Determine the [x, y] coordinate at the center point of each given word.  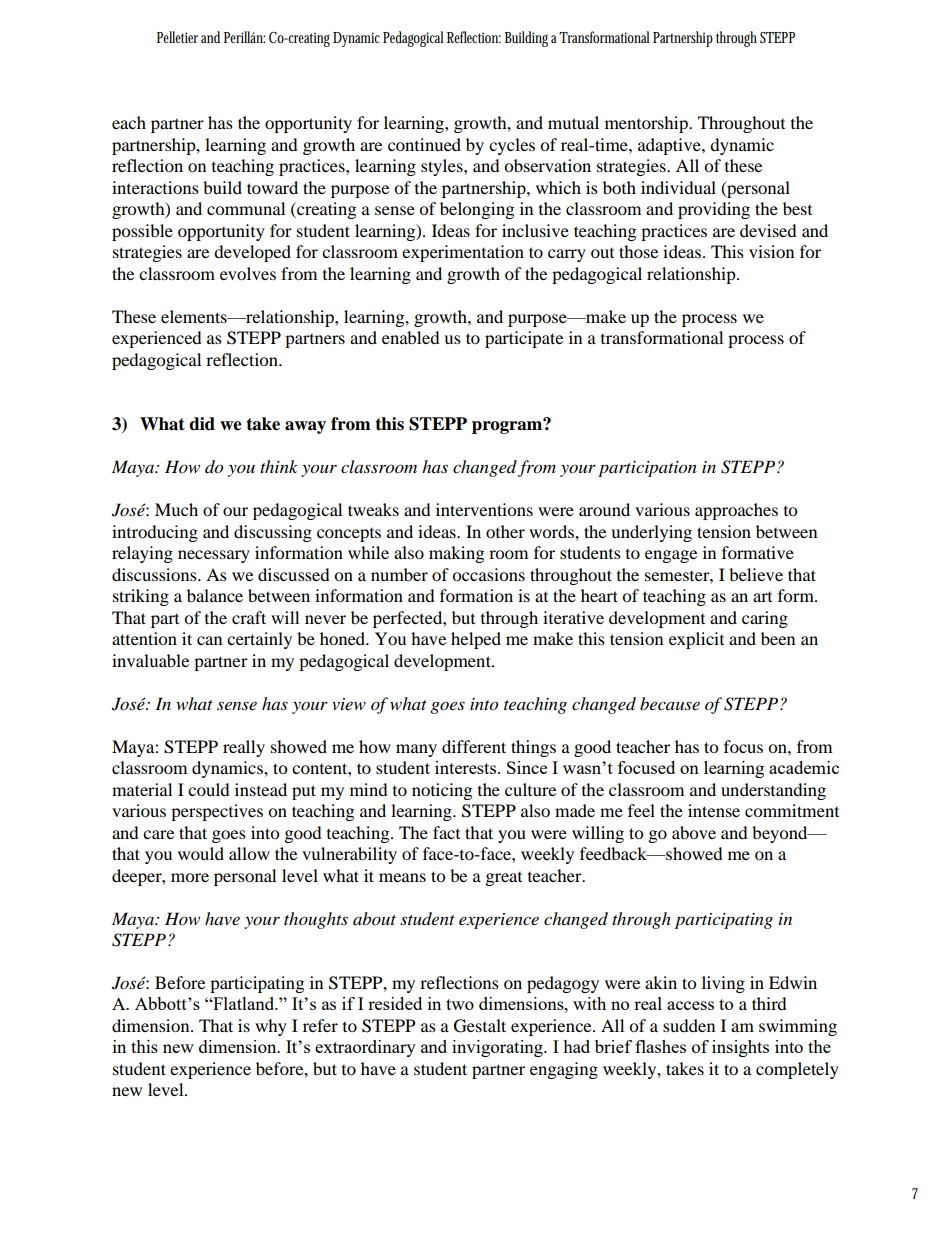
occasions [488, 574]
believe [756, 574]
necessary [214, 556]
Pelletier [177, 37]
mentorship [647, 124]
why [271, 1027]
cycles [512, 146]
